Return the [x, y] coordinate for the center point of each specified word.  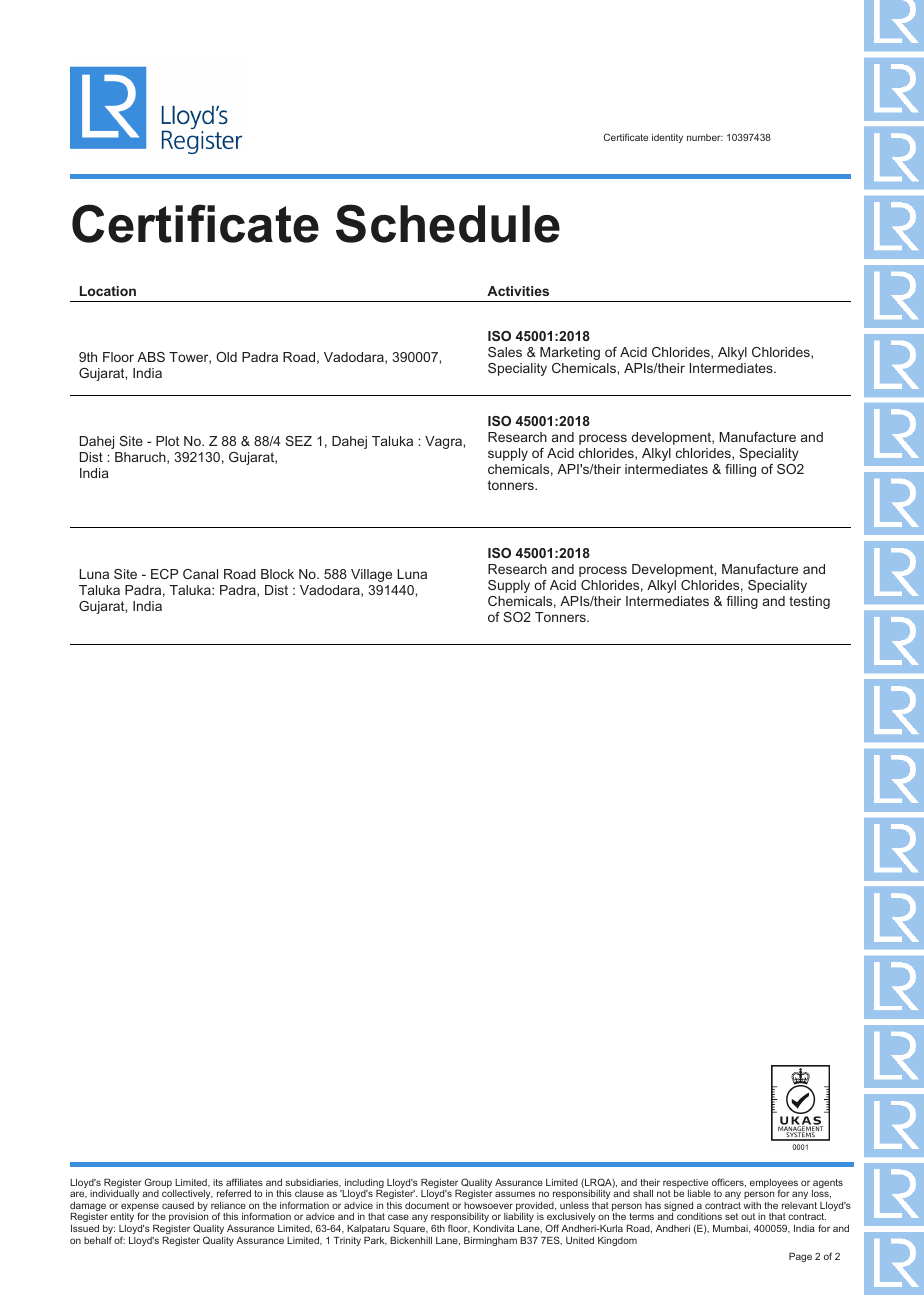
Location [108, 291]
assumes [515, 1194]
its [218, 1182]
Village [371, 575]
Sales [505, 352]
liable [699, 1193]
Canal [200, 574]
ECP [164, 574]
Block [277, 574]
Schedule [448, 223]
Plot [167, 441]
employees [774, 1185]
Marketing [570, 353]
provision [188, 1219]
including [363, 1185]
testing [809, 602]
